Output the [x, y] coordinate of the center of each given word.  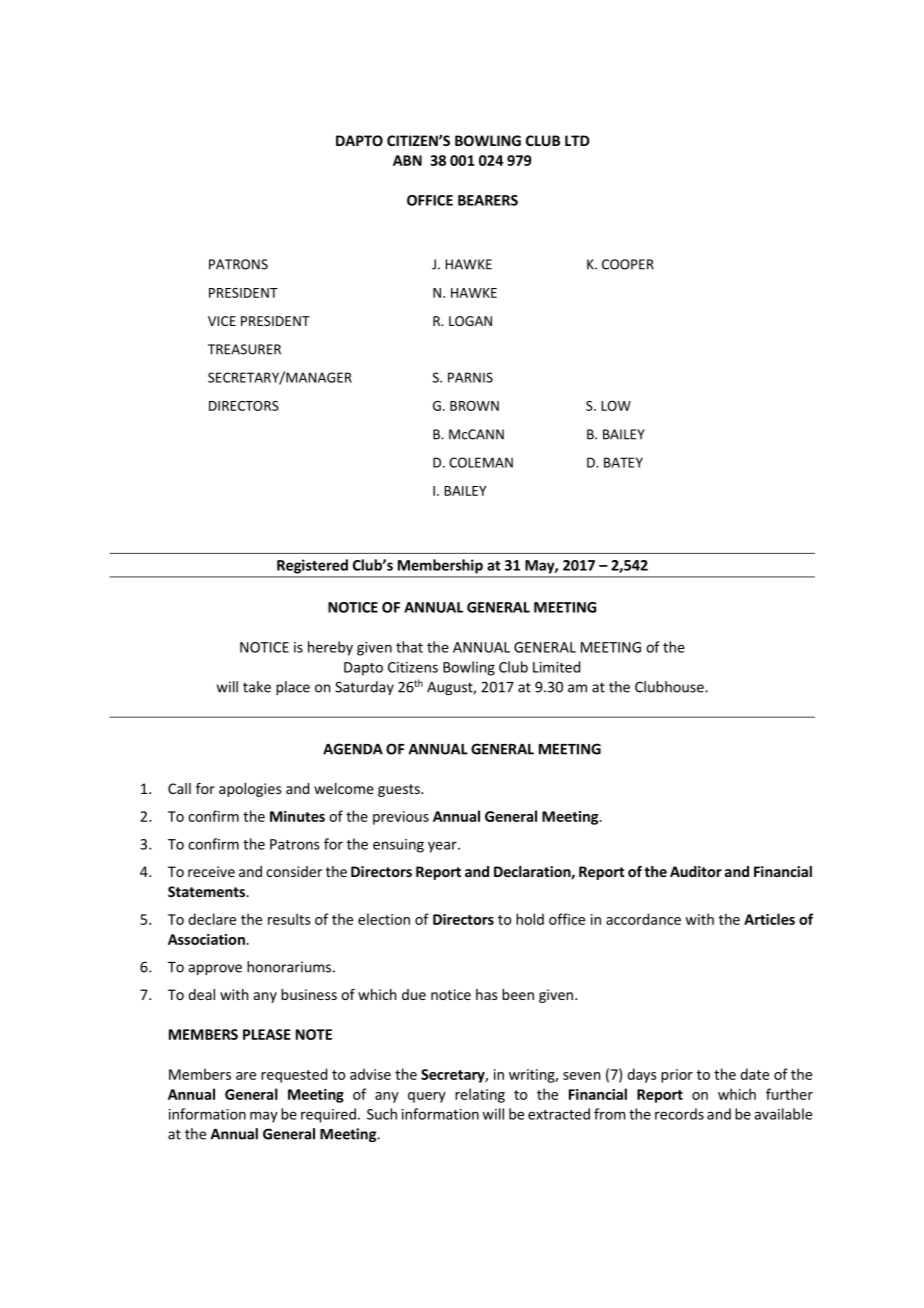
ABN [407, 160]
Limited [556, 667]
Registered [312, 566]
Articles [769, 919]
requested [294, 1075]
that [409, 647]
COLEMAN [481, 462]
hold [530, 919]
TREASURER [244, 349]
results [289, 919]
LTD [577, 140]
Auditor [696, 871]
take [257, 687]
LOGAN [470, 321]
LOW [616, 406]
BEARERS [488, 200]
